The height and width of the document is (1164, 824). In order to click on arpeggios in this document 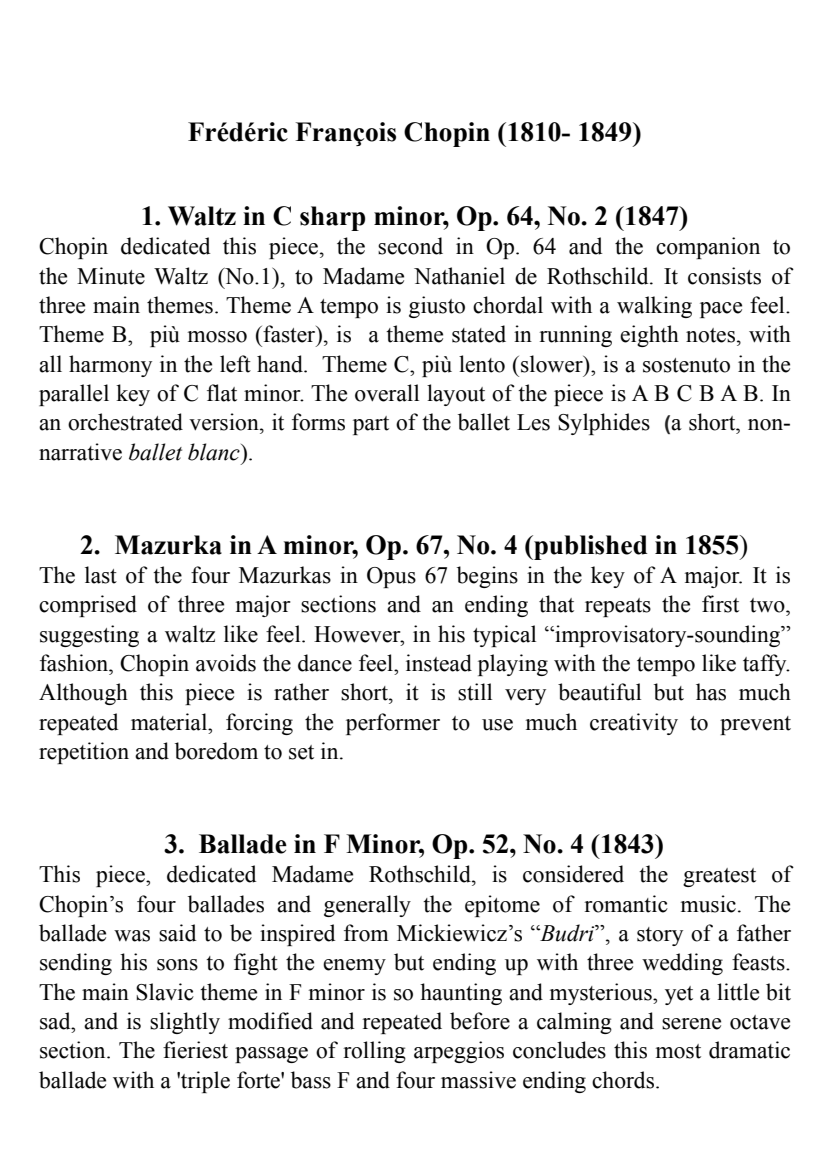, I will do `click(459, 1052)`.
